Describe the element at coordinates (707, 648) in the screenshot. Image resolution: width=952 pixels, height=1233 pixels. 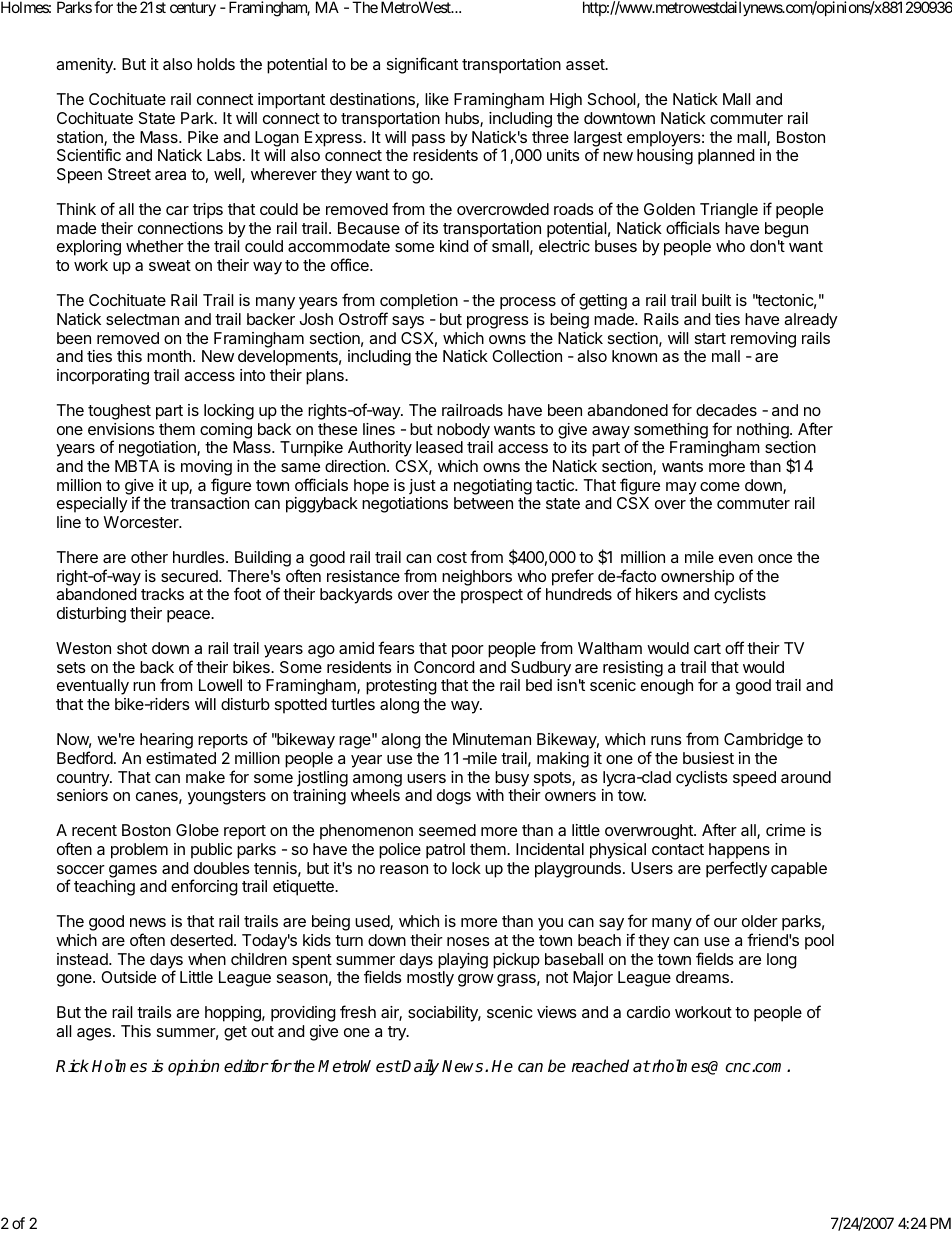
I see `cart` at that location.
